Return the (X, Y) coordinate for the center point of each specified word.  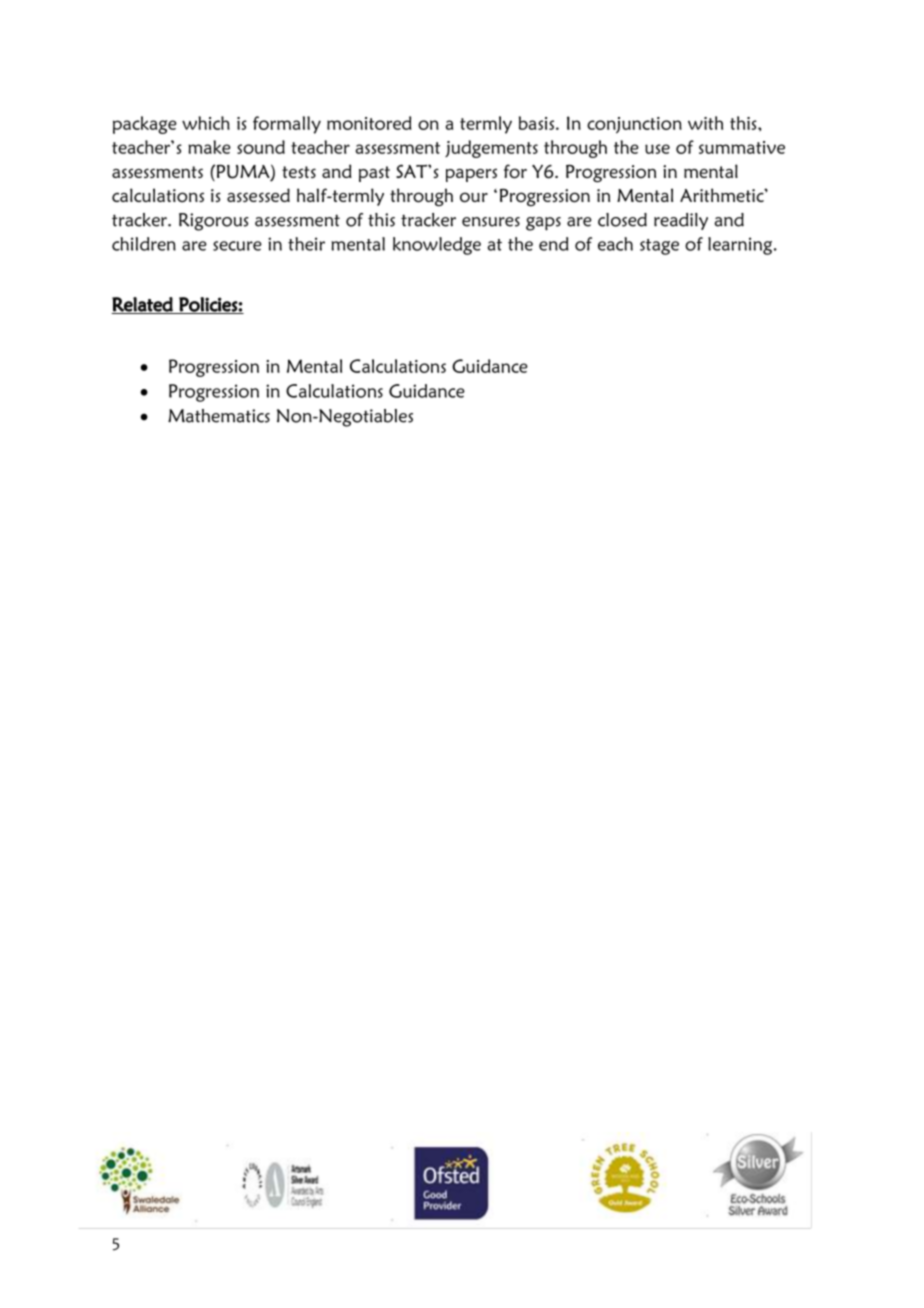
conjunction (634, 125)
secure (237, 246)
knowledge (437, 246)
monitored (369, 123)
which (206, 123)
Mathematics (219, 416)
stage (659, 247)
